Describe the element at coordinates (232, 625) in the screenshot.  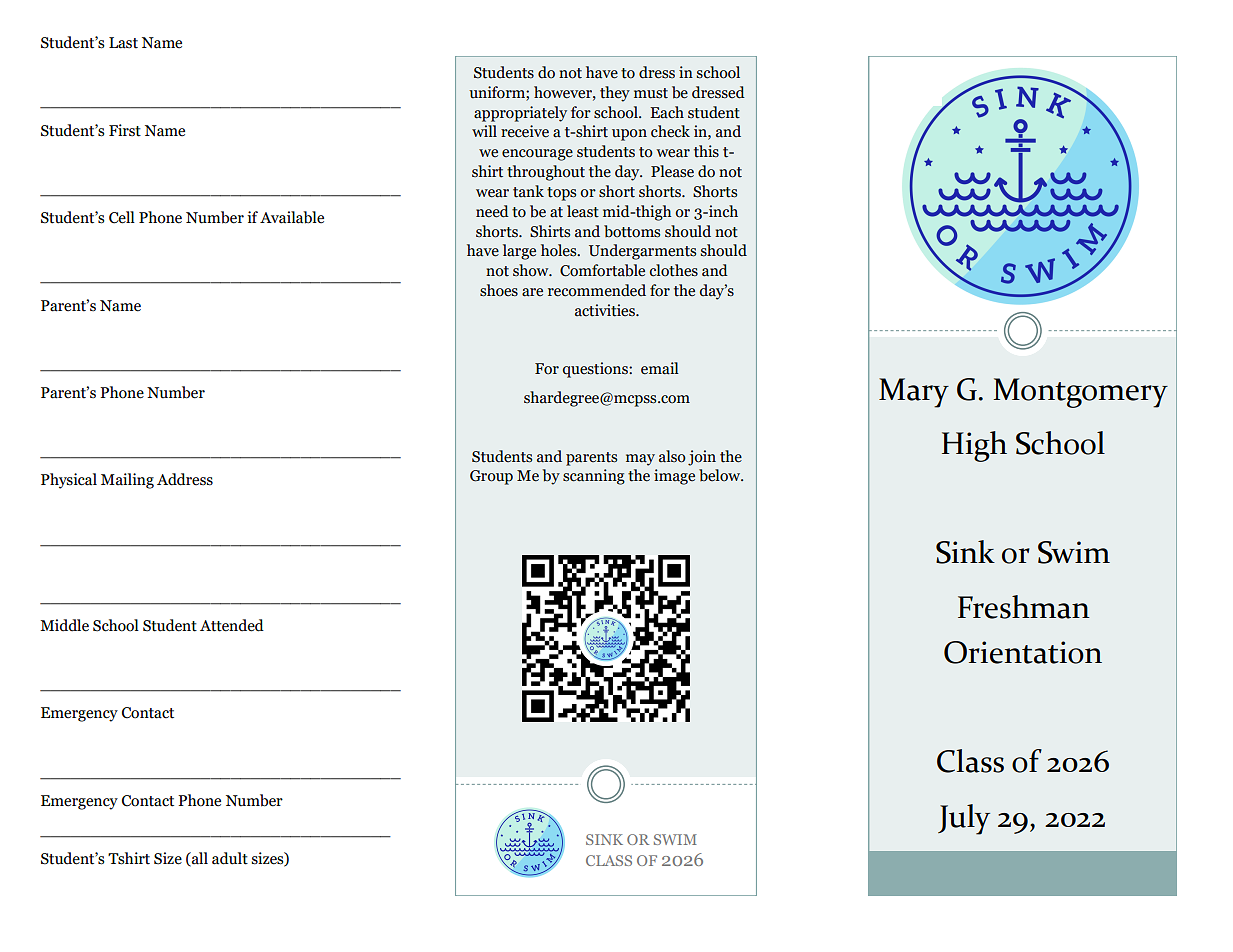
I see `Attended` at that location.
